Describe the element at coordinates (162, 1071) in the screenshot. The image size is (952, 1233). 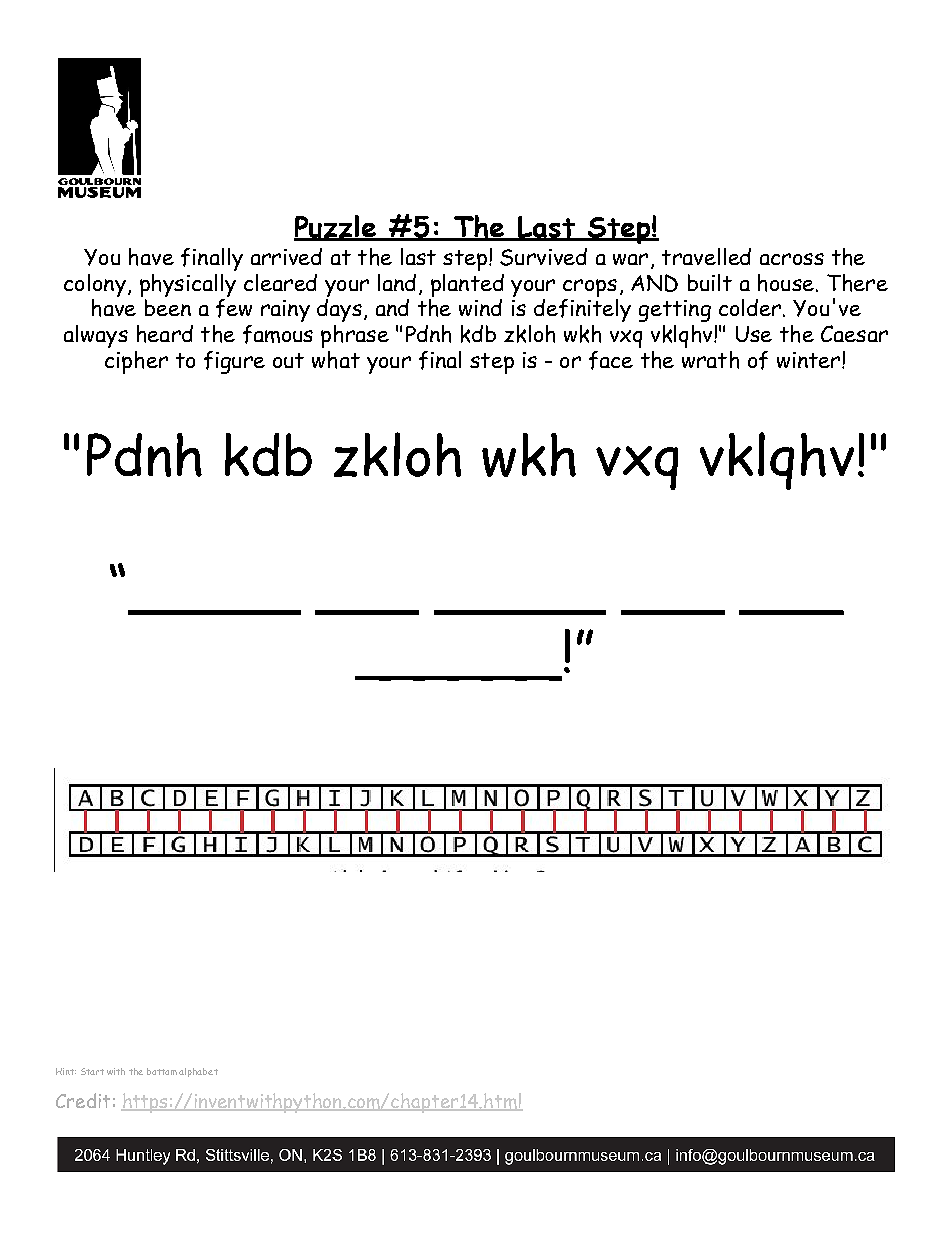
I see `bottom` at that location.
